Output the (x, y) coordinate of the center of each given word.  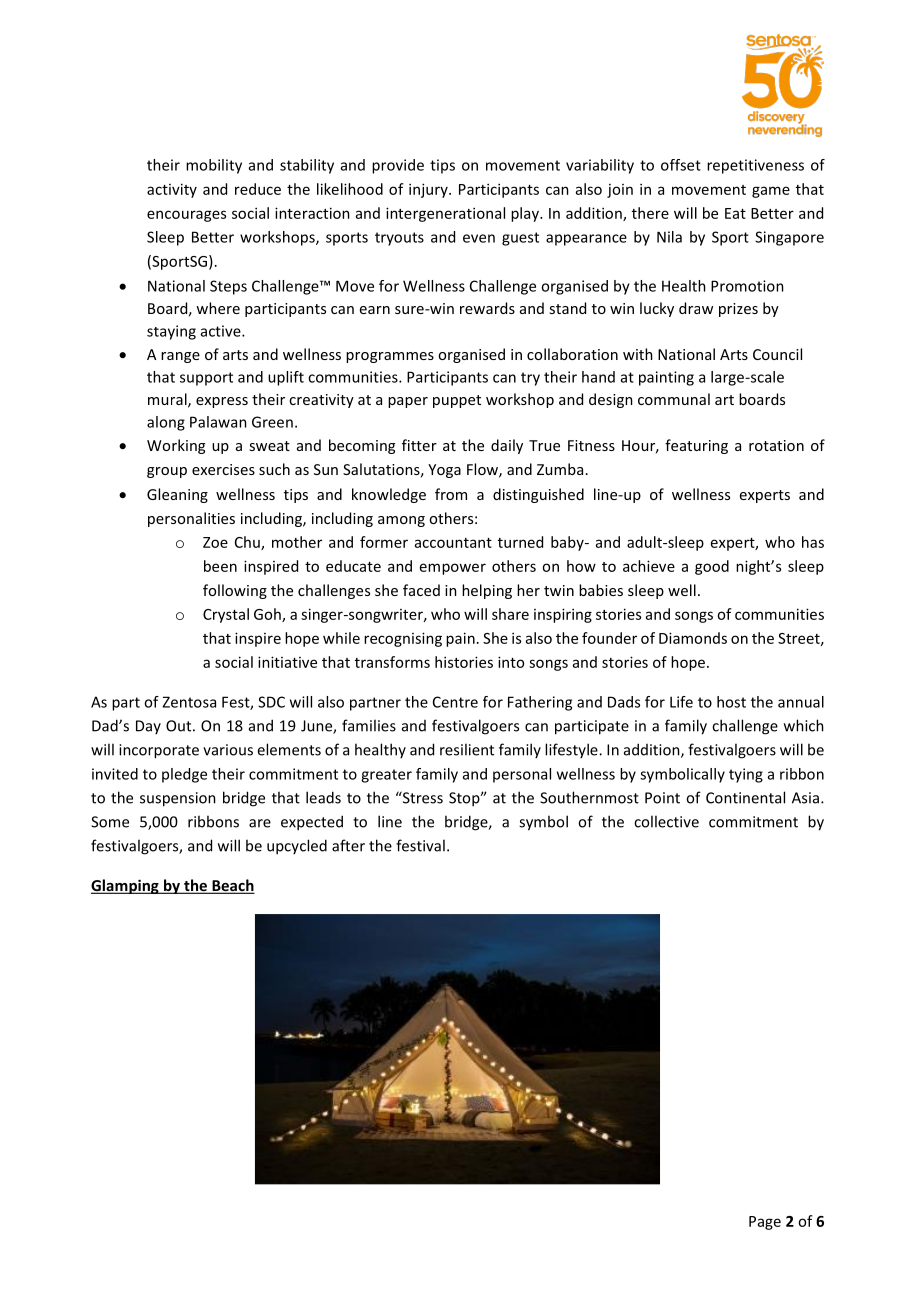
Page (765, 1223)
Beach (232, 886)
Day (148, 727)
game (771, 192)
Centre (455, 702)
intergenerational (445, 214)
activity (172, 190)
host (731, 702)
